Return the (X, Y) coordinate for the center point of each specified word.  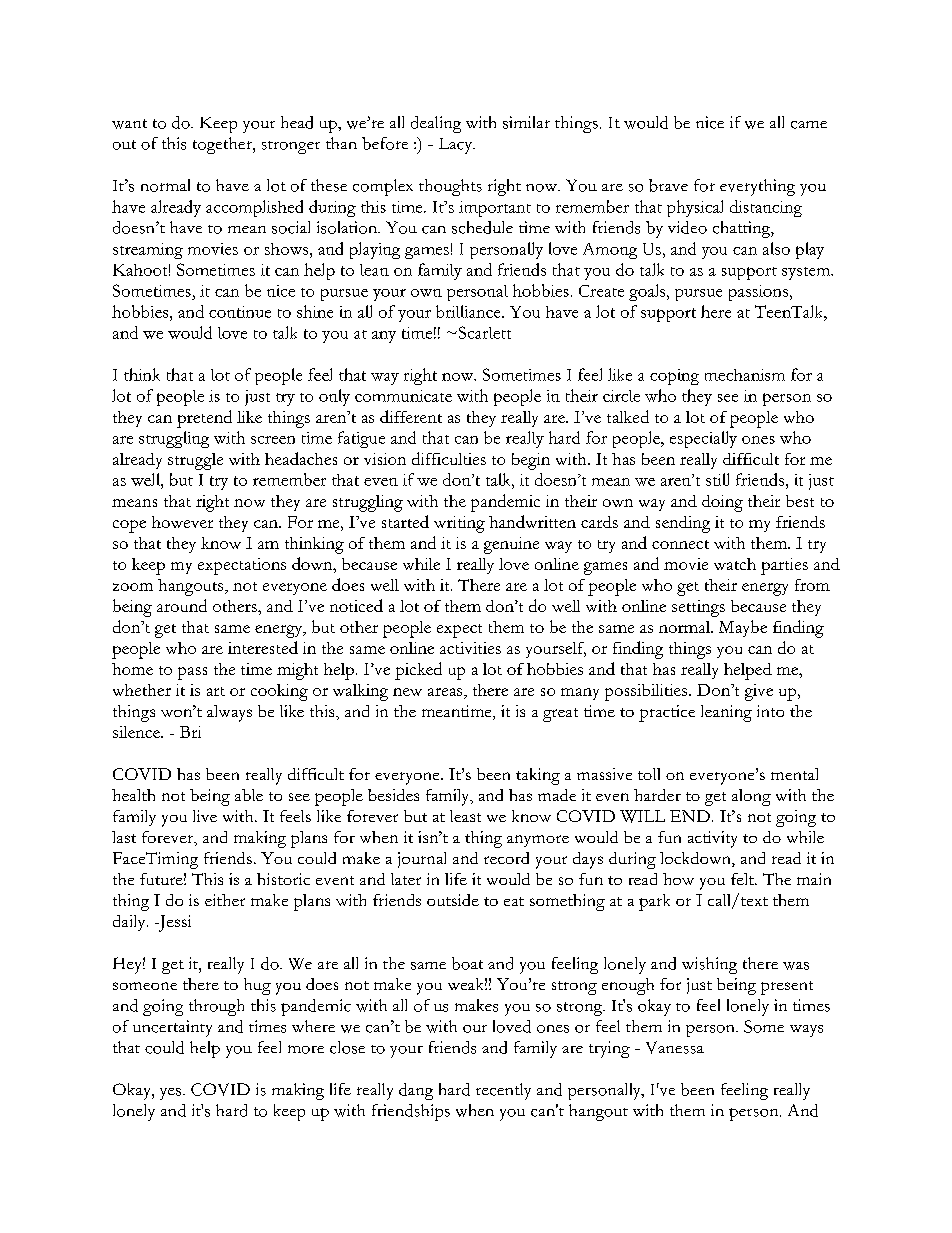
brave (668, 185)
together (223, 145)
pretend (204, 419)
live (205, 816)
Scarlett (483, 332)
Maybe (743, 628)
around (182, 605)
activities (470, 648)
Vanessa (675, 1047)
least (465, 816)
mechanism (745, 375)
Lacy (457, 146)
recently (503, 1091)
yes (172, 1094)
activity (712, 839)
